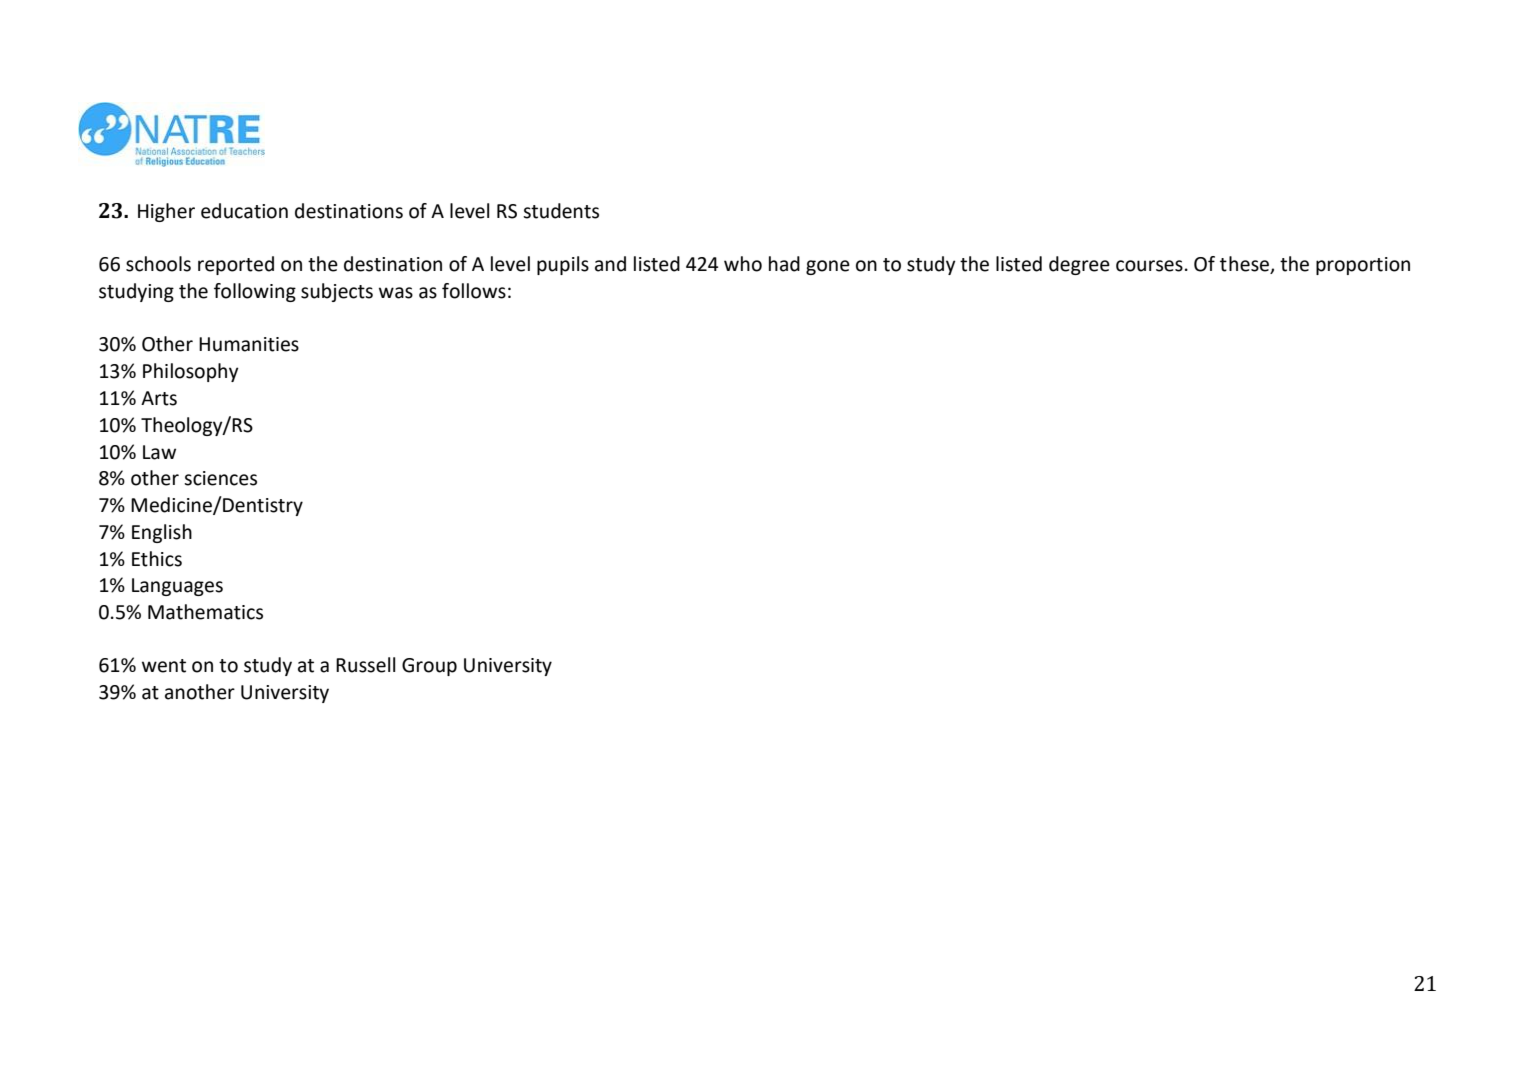 The image size is (1536, 1086). I want to click on education, so click(244, 211).
